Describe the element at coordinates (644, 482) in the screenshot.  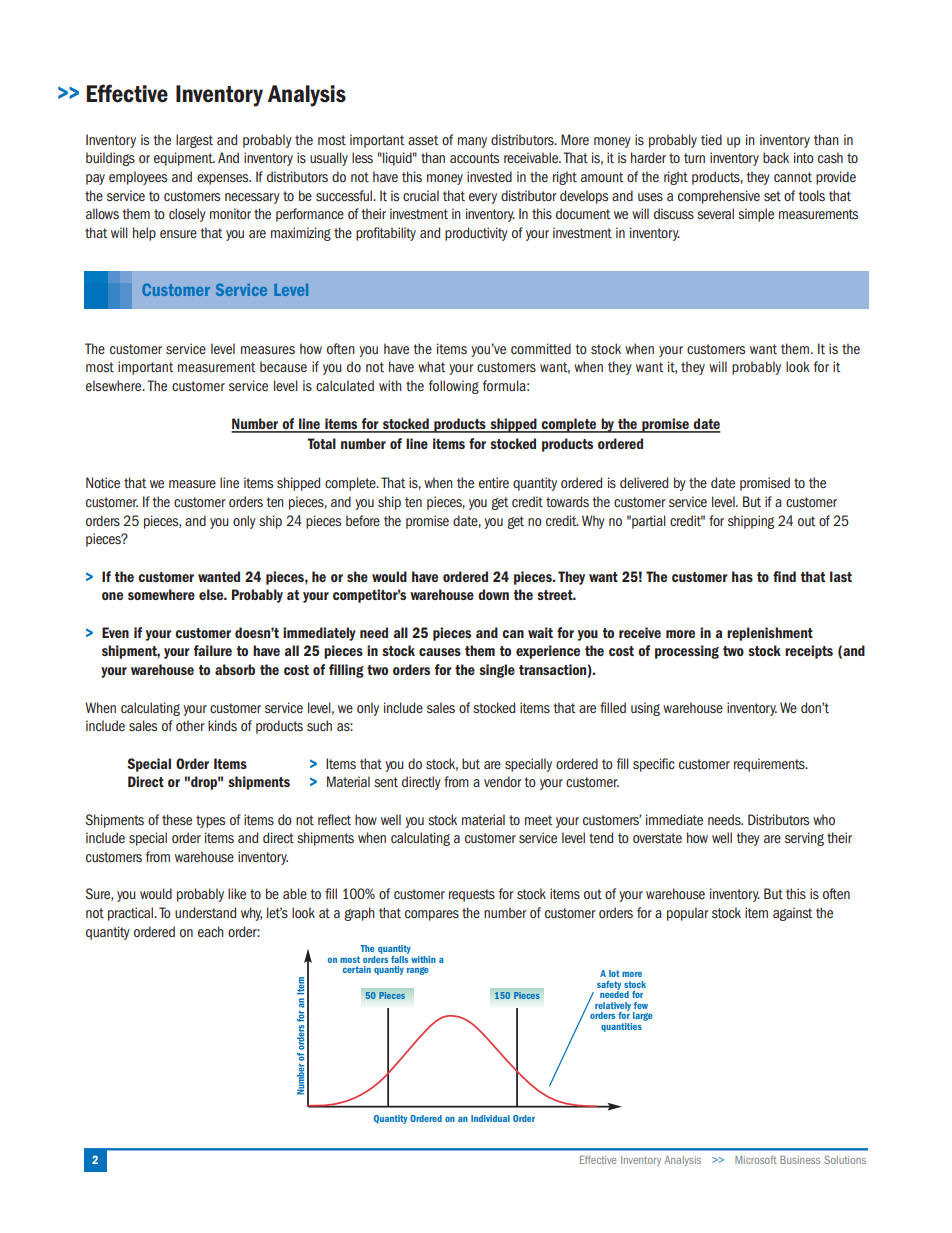
I see `delivered` at that location.
